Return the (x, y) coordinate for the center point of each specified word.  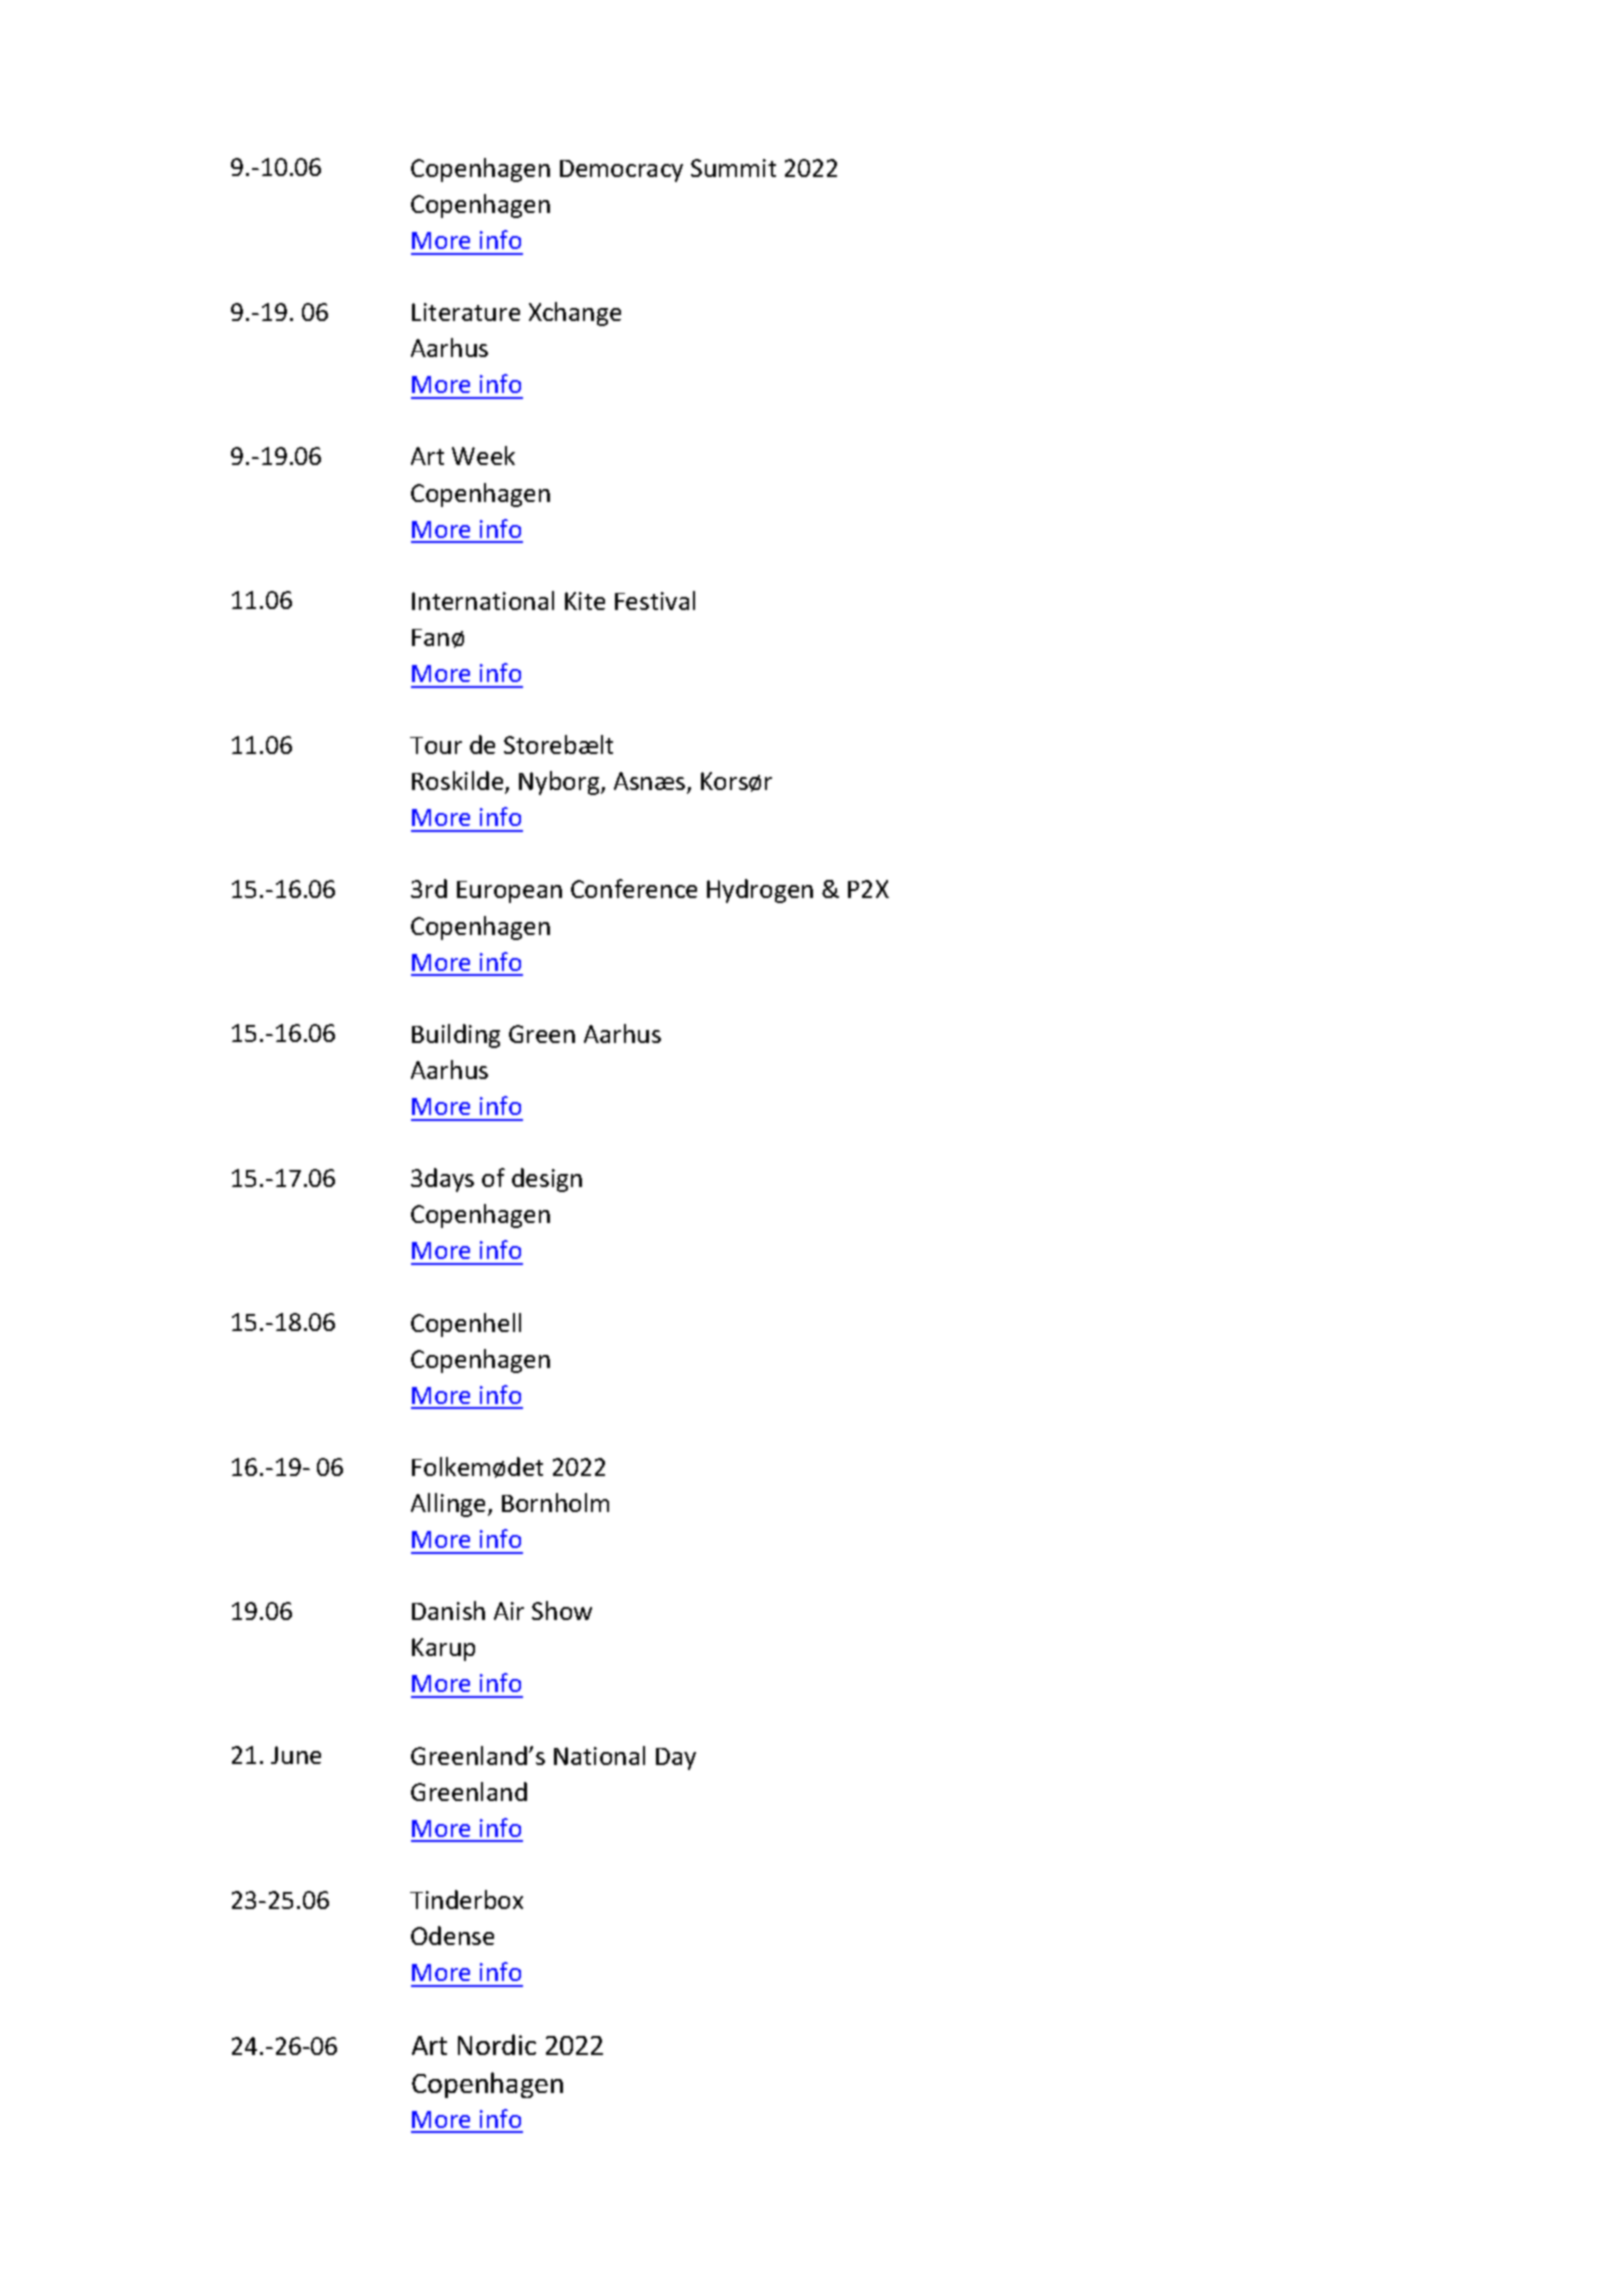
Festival (655, 600)
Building (456, 1036)
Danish (448, 1610)
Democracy (621, 171)
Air (509, 1611)
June (296, 1755)
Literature (466, 312)
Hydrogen (760, 891)
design (547, 1180)
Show (562, 1610)
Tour (436, 745)
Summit (733, 168)
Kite (585, 601)
